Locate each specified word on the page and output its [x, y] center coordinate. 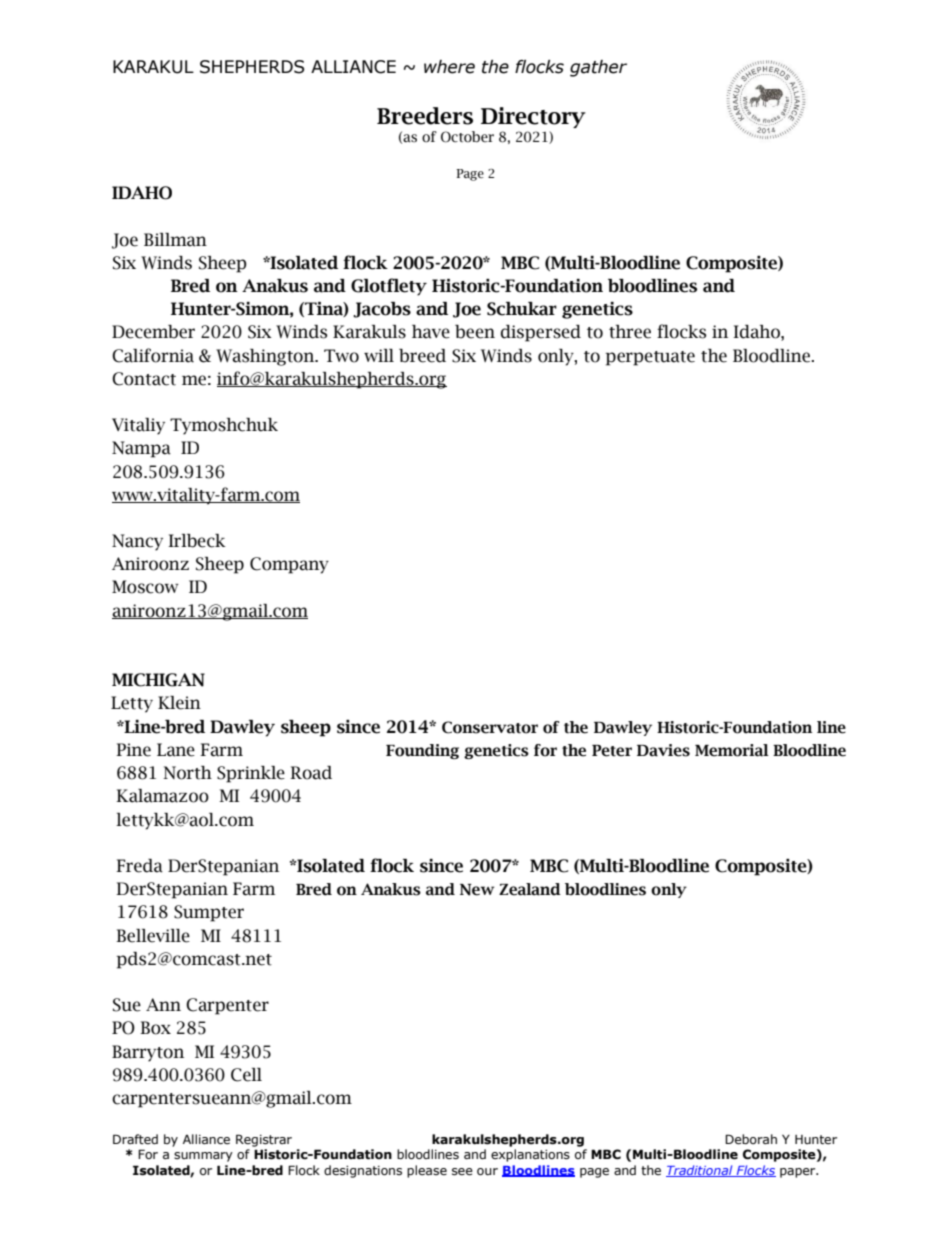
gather [598, 68]
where [449, 67]
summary [203, 1157]
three [630, 332]
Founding [422, 751]
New [477, 890]
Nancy [137, 542]
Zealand [530, 889]
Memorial [732, 750]
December [153, 332]
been [475, 332]
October [467, 137]
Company [289, 565]
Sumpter [209, 913]
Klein [179, 703]
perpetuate [650, 358]
